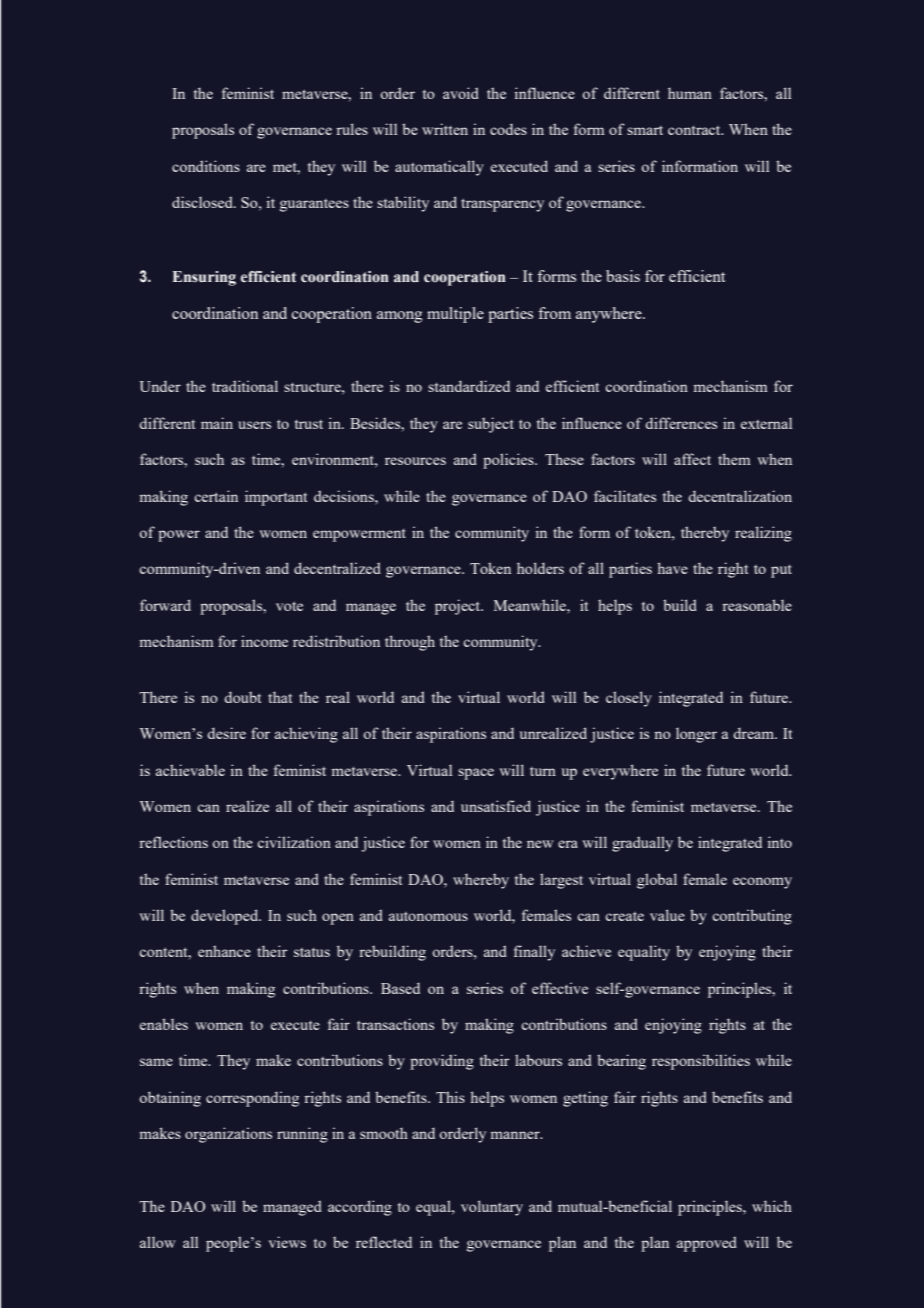  What do you see at coordinates (492, 1208) in the image?
I see `voluntary` at bounding box center [492, 1208].
